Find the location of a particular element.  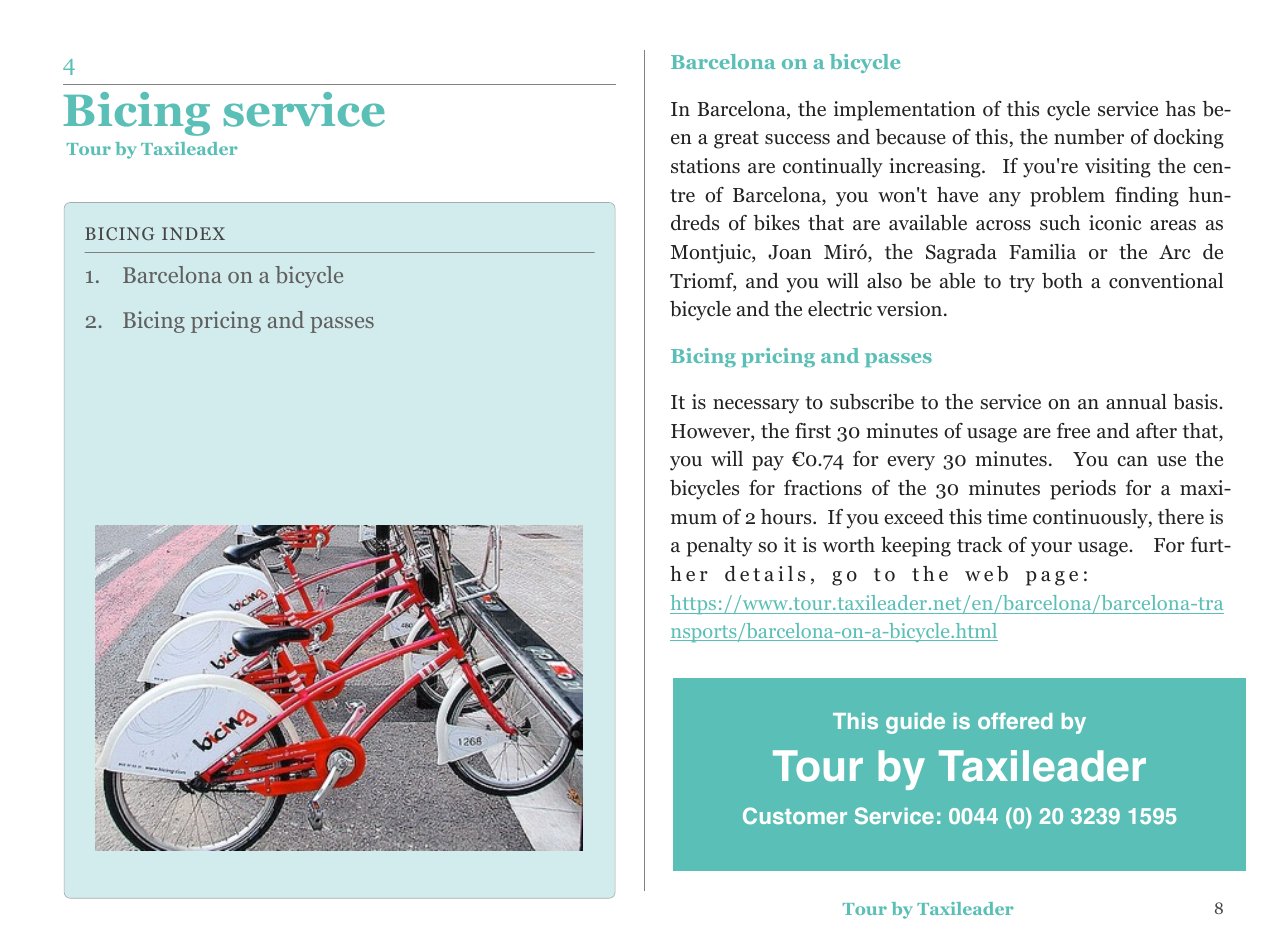

guide is located at coordinates (915, 723).
